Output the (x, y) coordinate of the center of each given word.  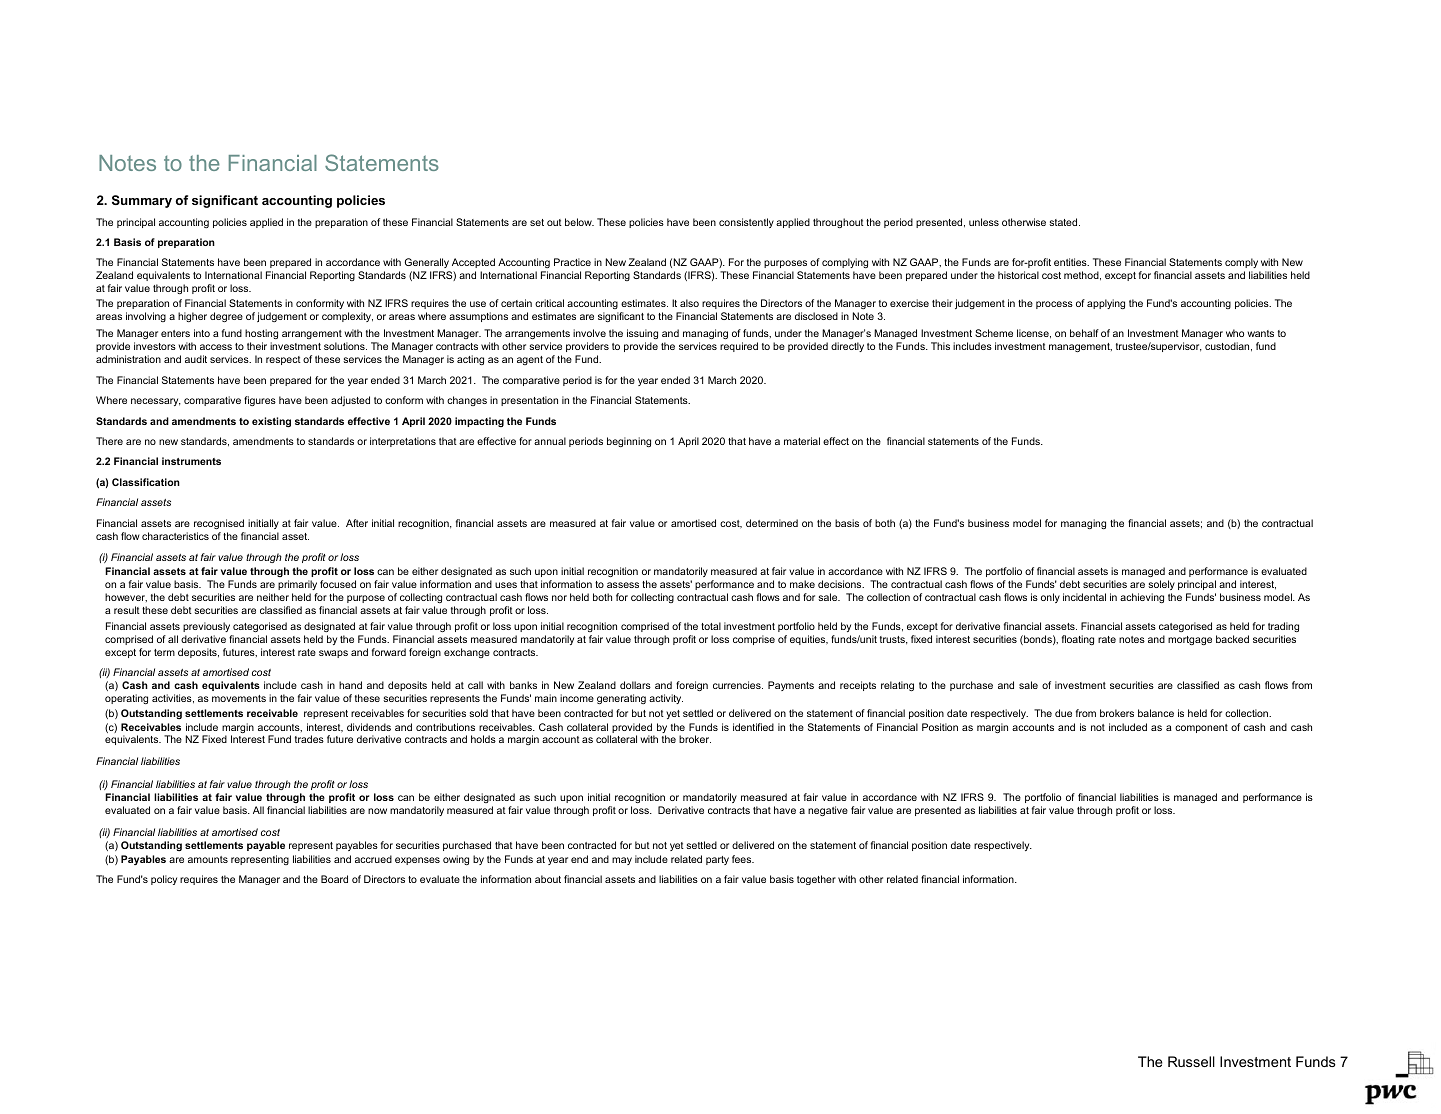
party (717, 860)
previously (206, 627)
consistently (746, 223)
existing (271, 422)
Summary (142, 201)
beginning (629, 442)
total (711, 626)
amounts (208, 859)
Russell (1191, 1061)
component (1201, 728)
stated (1064, 222)
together (816, 880)
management (1080, 347)
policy (164, 880)
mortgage (1190, 640)
